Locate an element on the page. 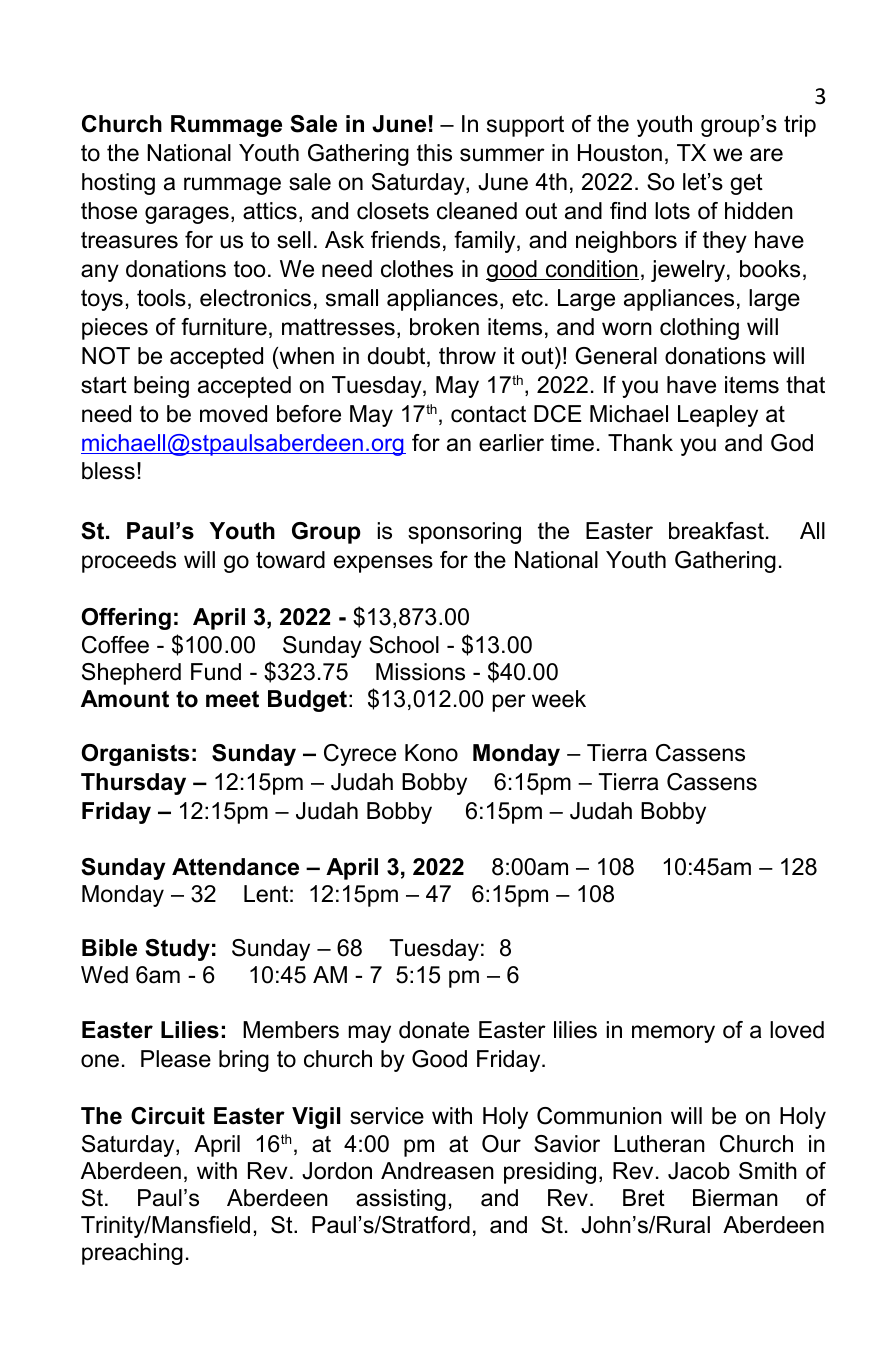 The width and height of the page is (887, 1372). this is located at coordinates (434, 153).
